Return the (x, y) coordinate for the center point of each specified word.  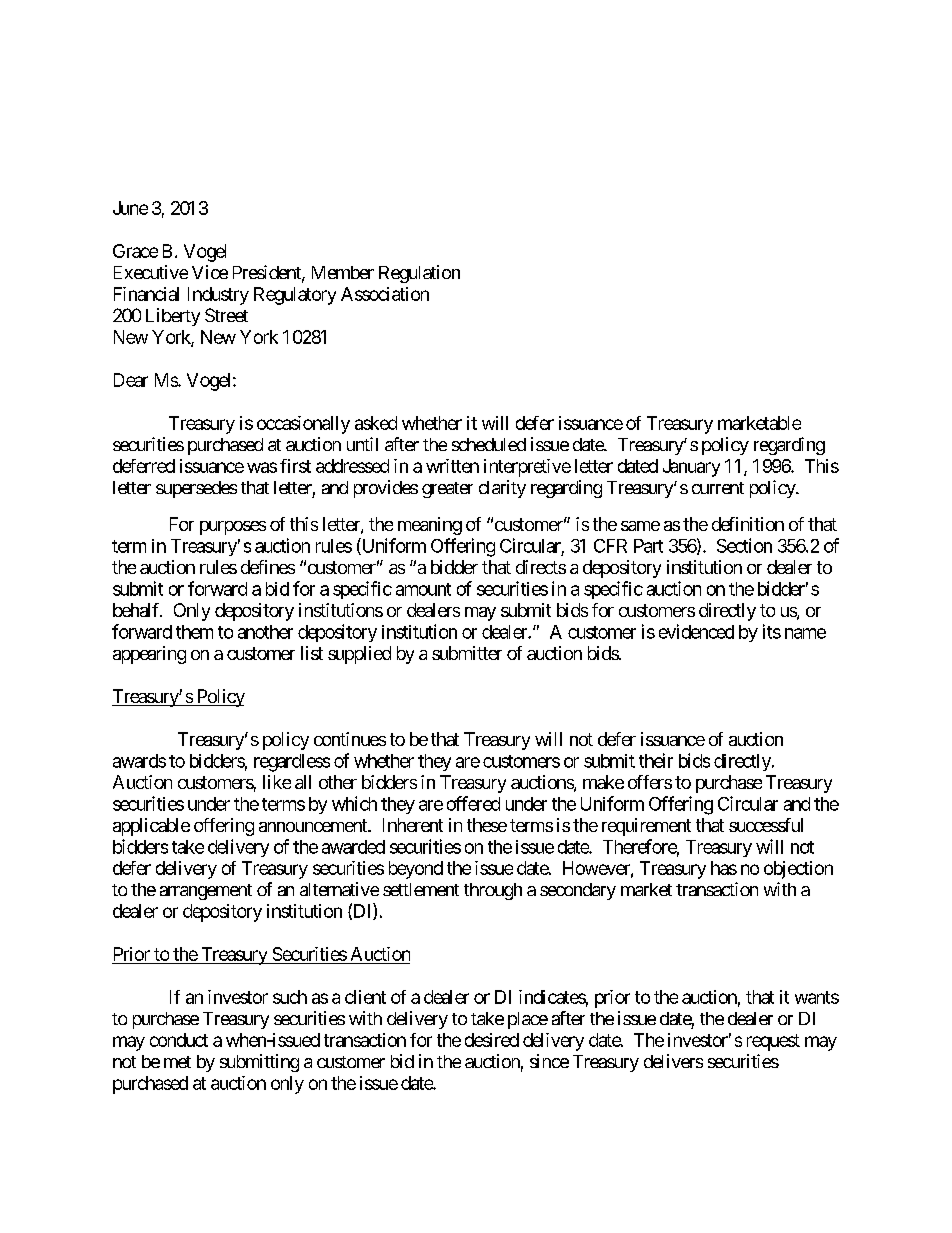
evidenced (696, 631)
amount (423, 589)
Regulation (419, 274)
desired (492, 1040)
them (194, 632)
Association (385, 294)
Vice (210, 272)
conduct (179, 1040)
